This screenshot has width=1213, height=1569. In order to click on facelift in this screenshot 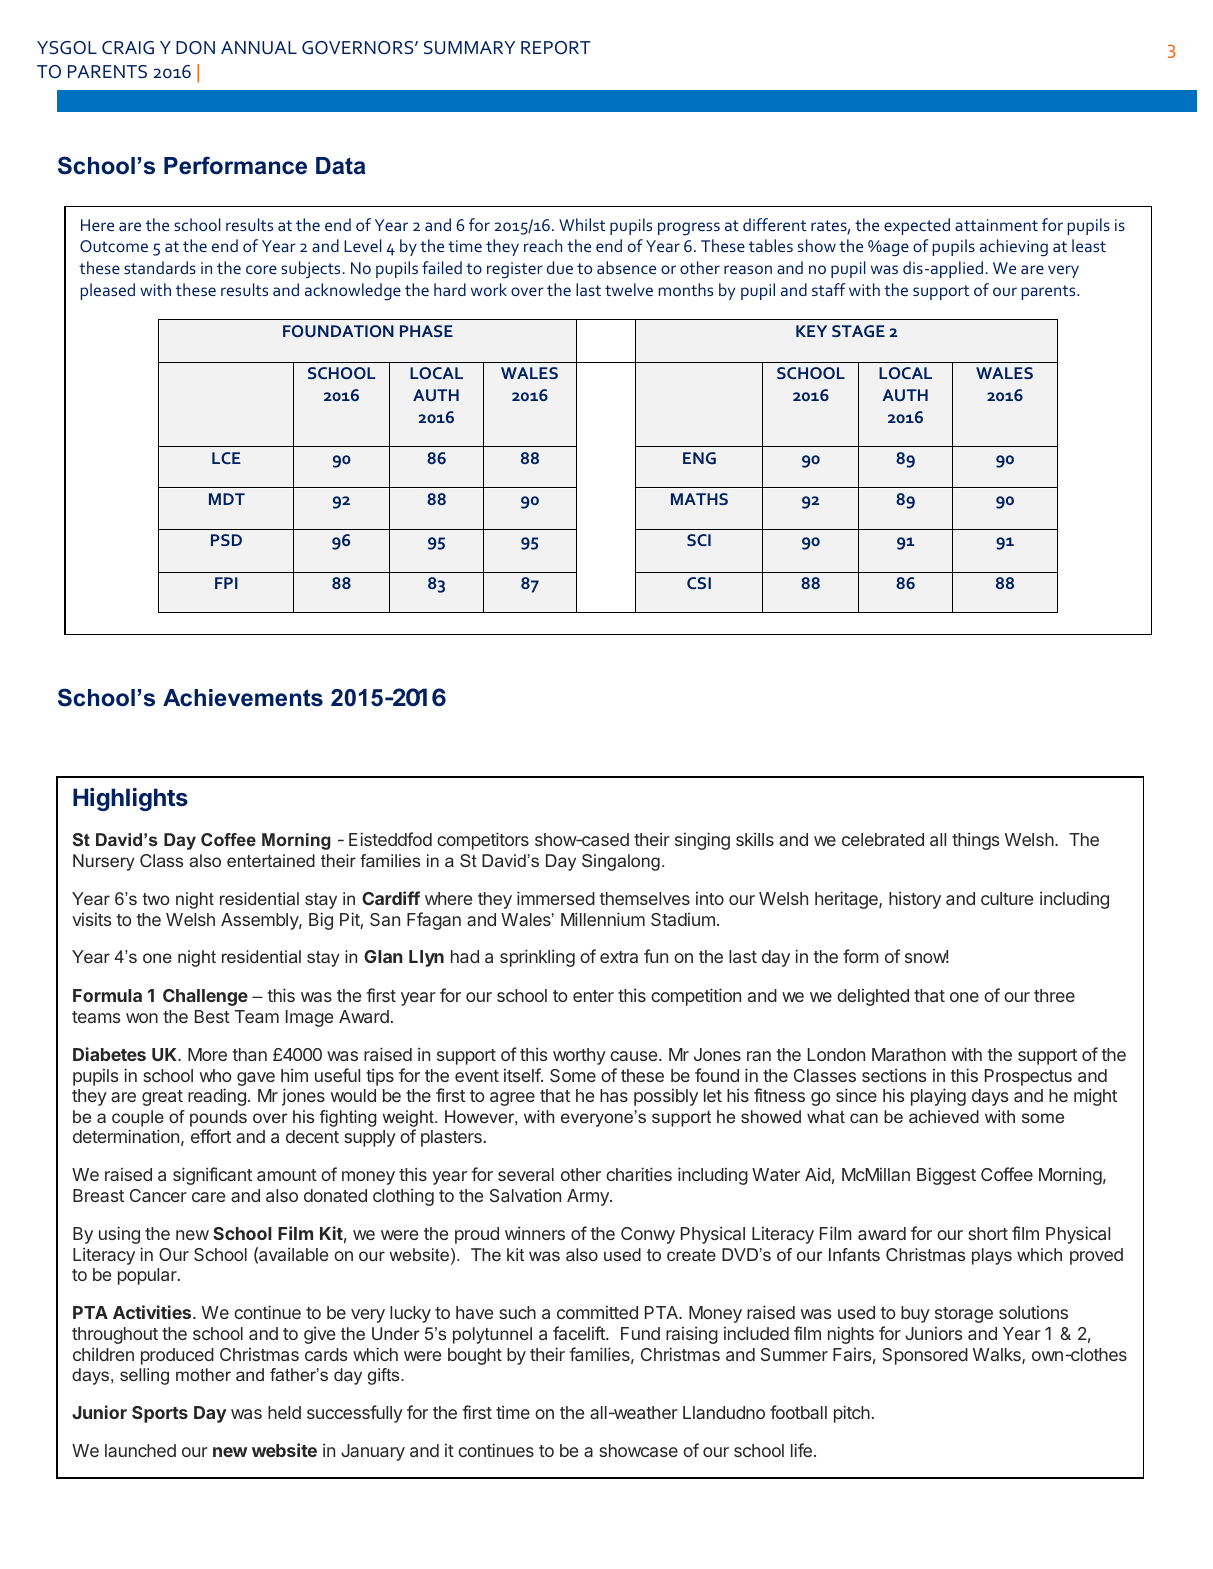, I will do `click(580, 1333)`.
